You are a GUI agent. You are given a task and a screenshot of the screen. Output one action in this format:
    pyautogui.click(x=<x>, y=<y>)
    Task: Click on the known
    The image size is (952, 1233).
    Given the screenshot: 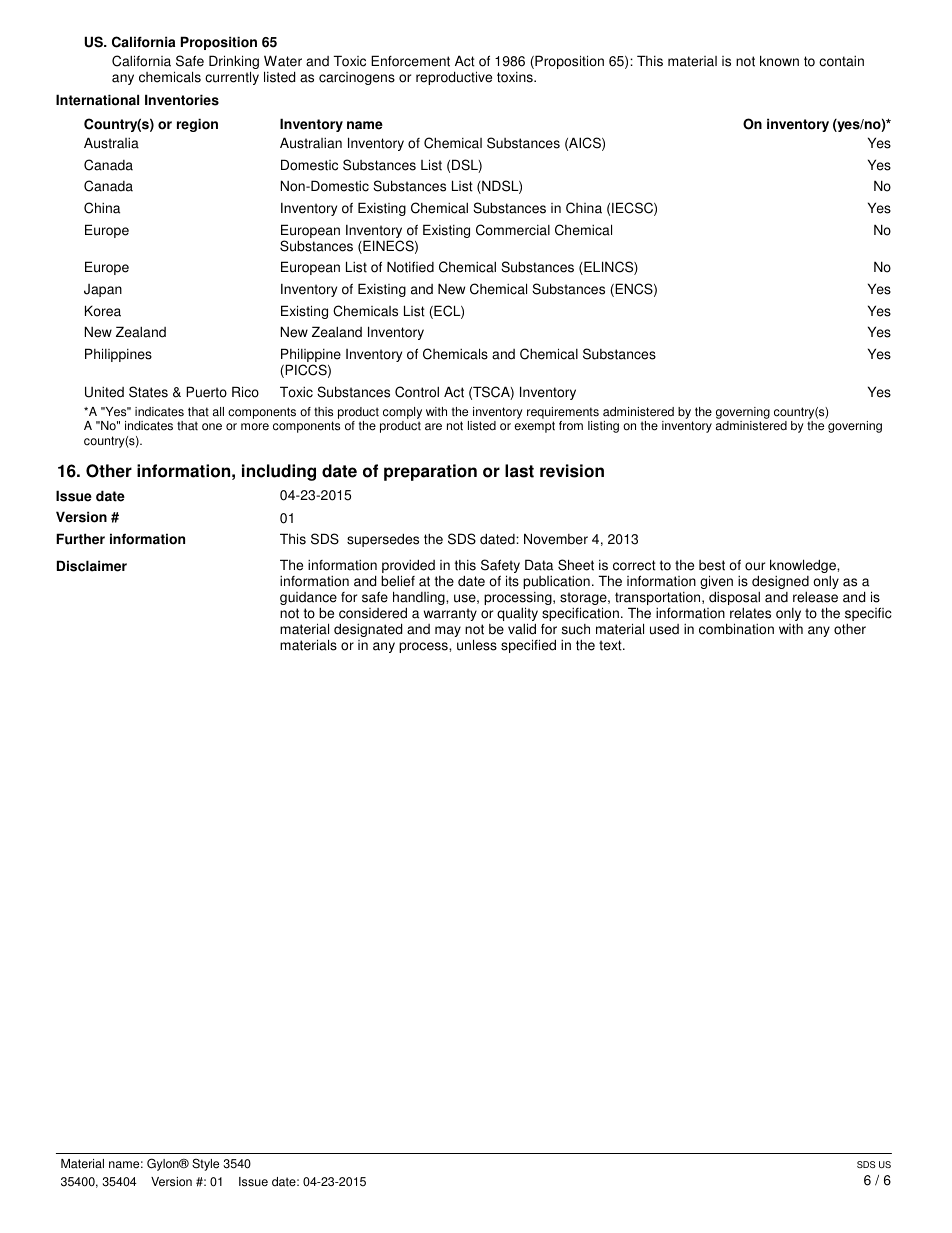 What is the action you would take?
    pyautogui.click(x=779, y=61)
